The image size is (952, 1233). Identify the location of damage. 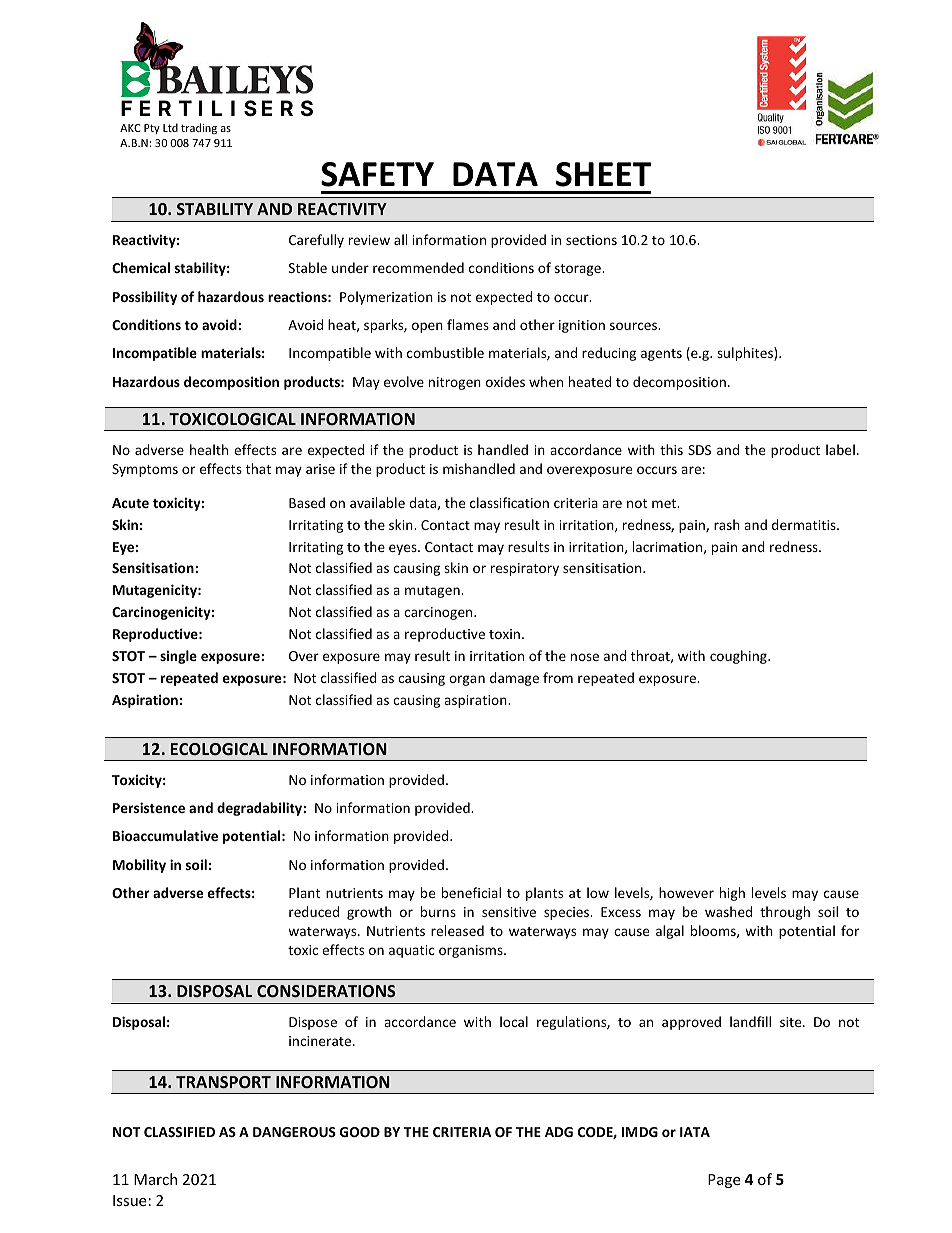
(514, 679).
